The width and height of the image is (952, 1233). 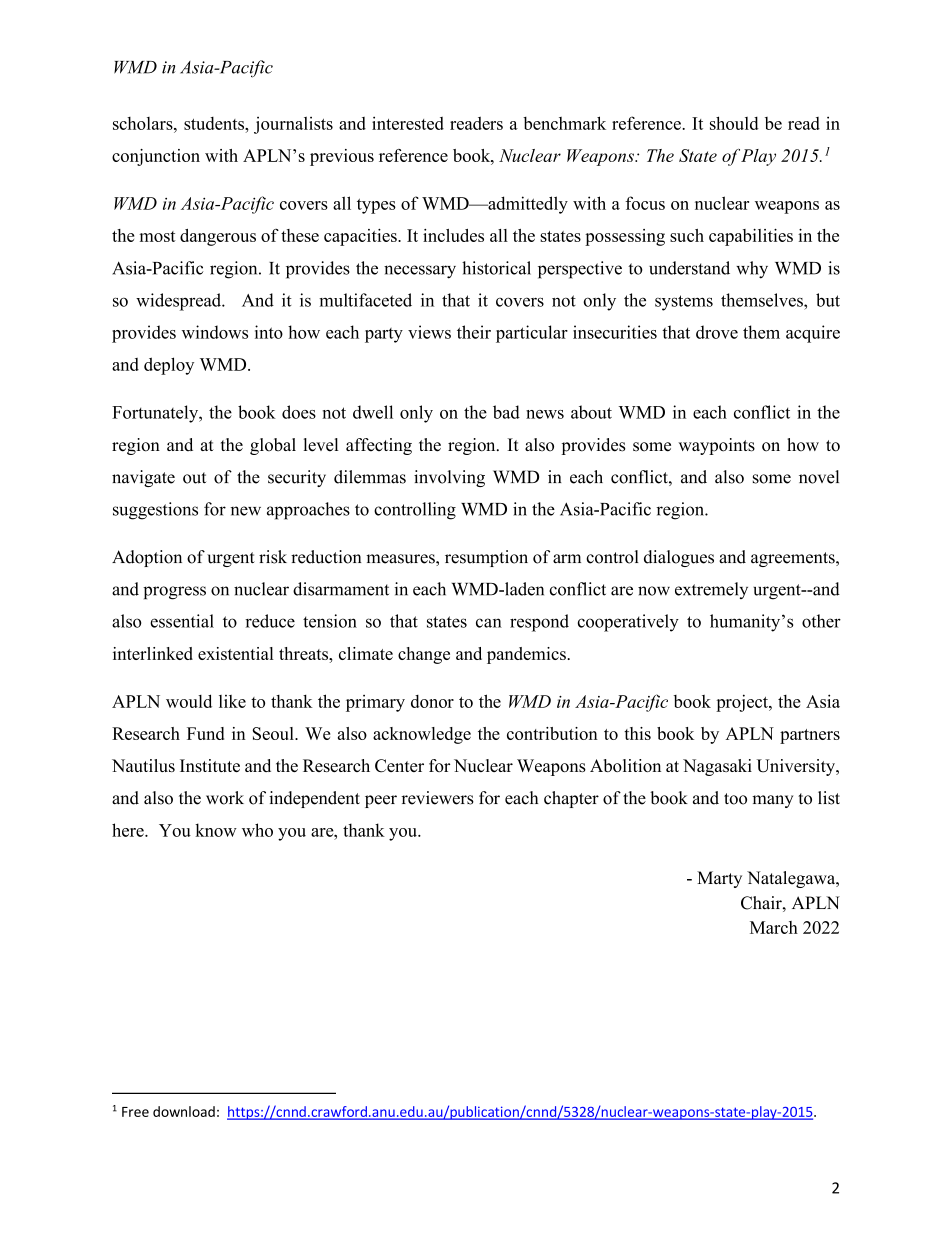 I want to click on reviewers, so click(x=437, y=798).
